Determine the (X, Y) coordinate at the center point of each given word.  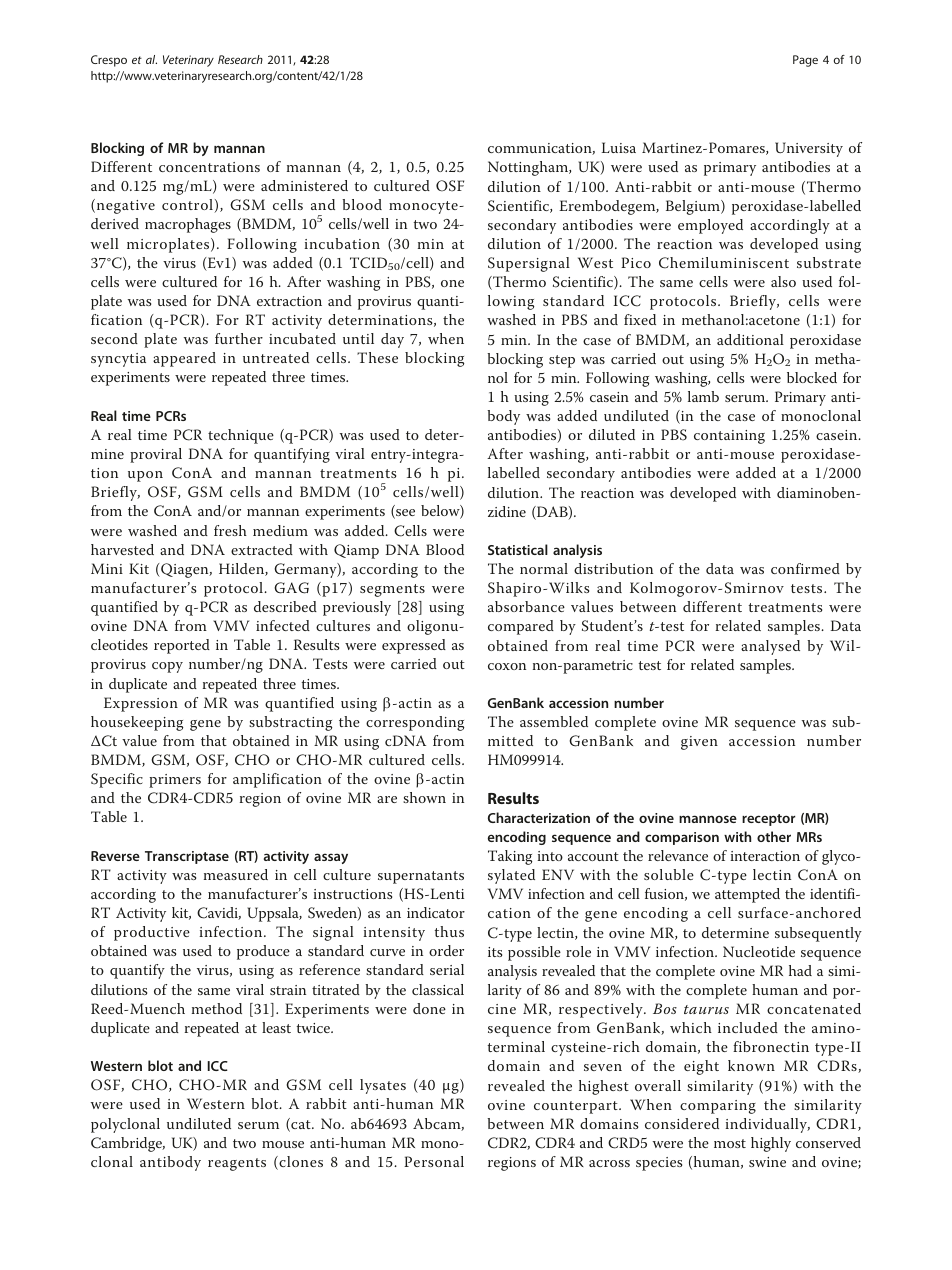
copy (167, 667)
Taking (510, 857)
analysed (770, 647)
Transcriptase (187, 857)
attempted (747, 895)
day (392, 340)
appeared (184, 359)
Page (805, 61)
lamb (703, 396)
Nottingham (529, 168)
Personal (434, 1161)
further (239, 338)
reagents (237, 1164)
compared (521, 627)
